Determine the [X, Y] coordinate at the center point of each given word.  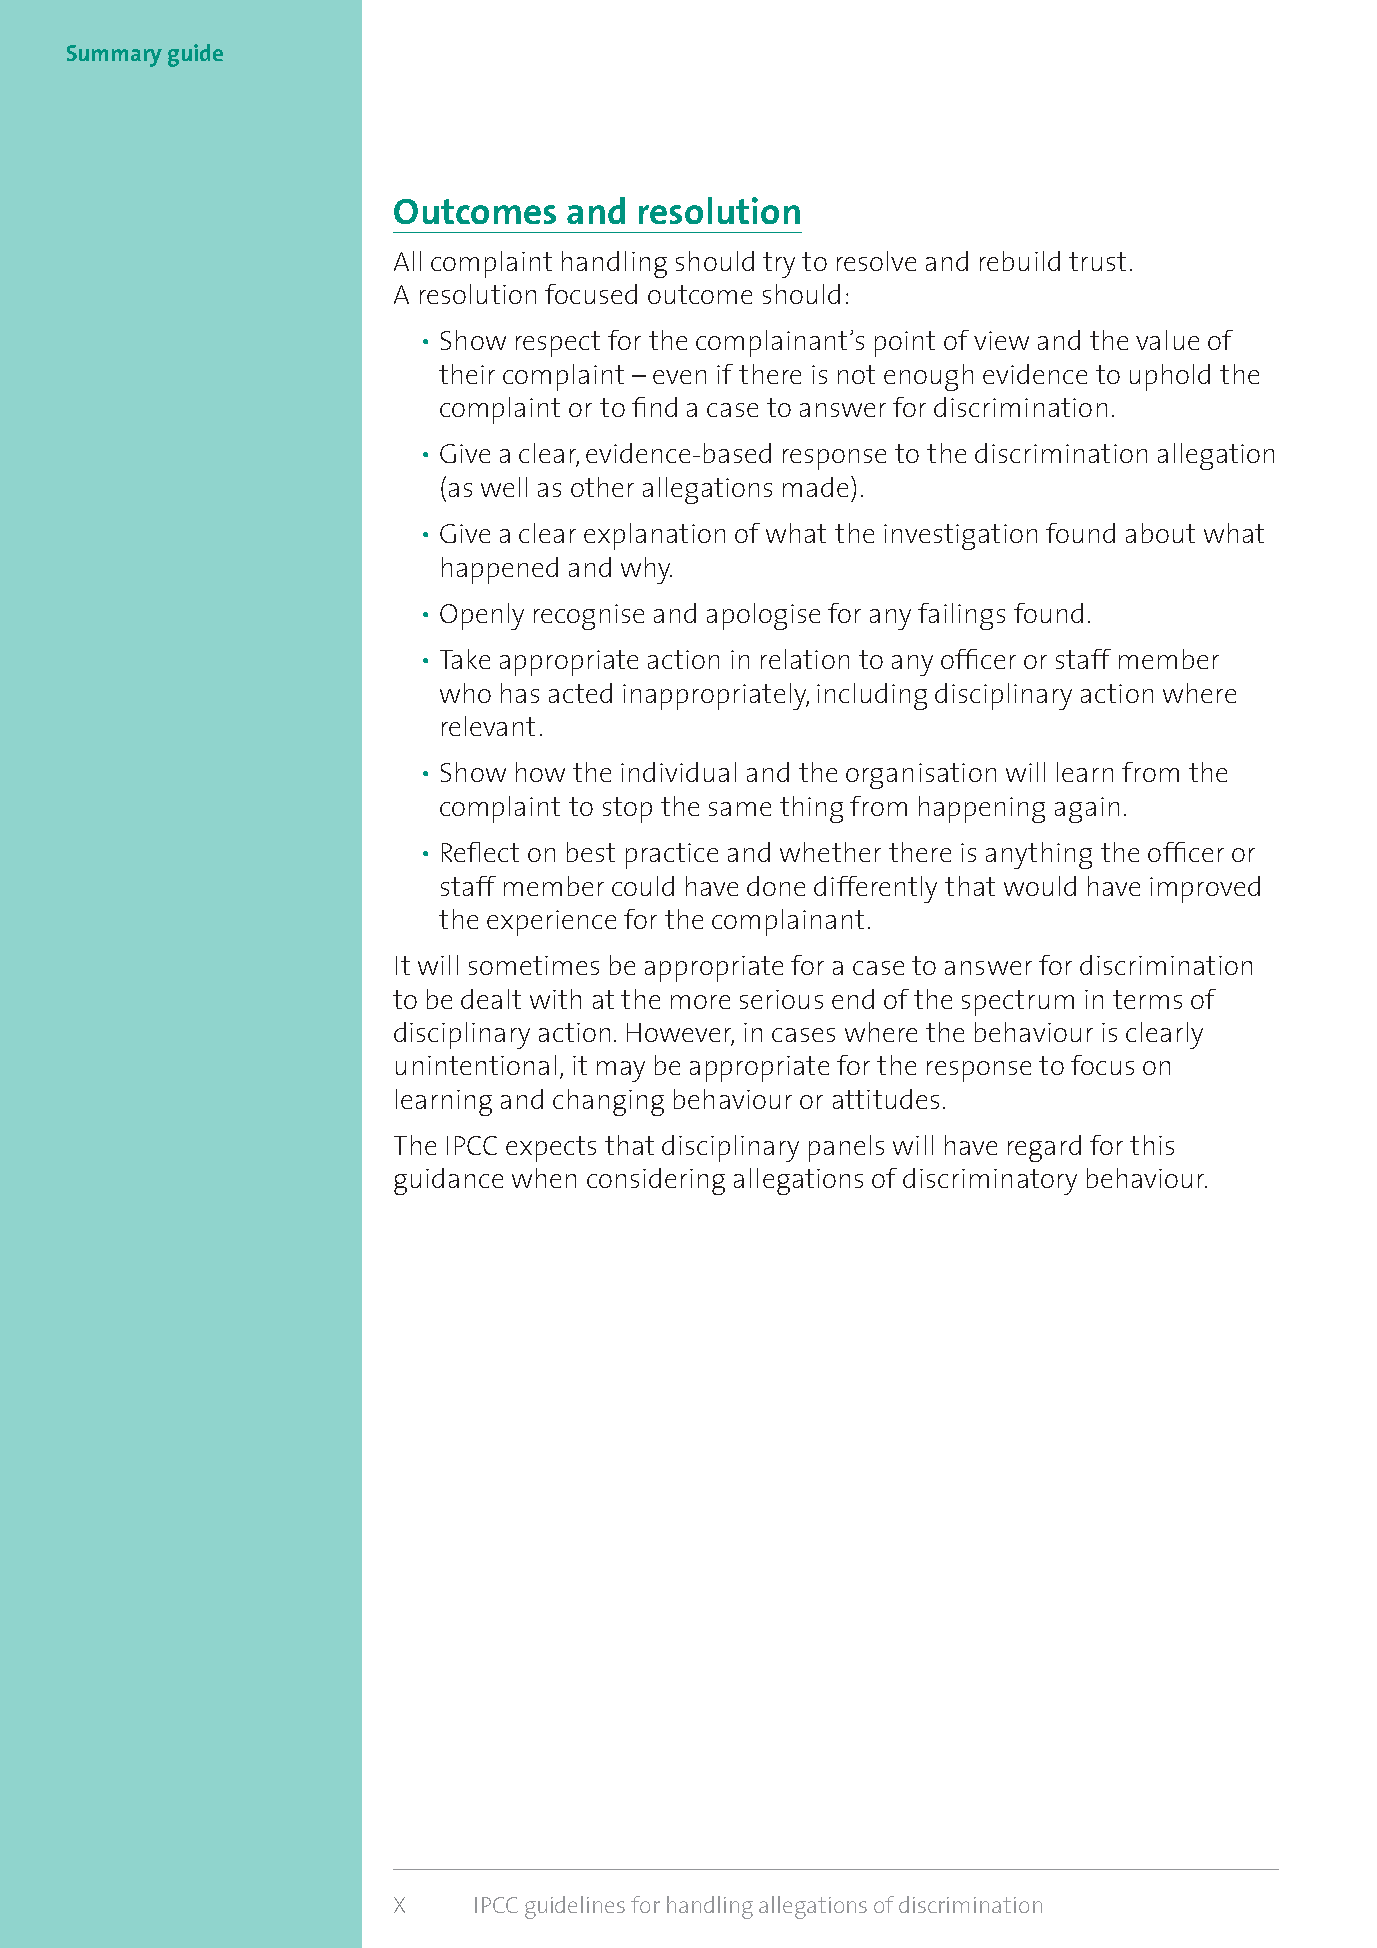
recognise [589, 617]
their [467, 374]
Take [465, 659]
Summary [114, 56]
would [1040, 886]
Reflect [480, 852]
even [679, 377]
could [643, 886]
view [1001, 340]
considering [656, 1181]
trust [1097, 261]
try [779, 265]
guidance [448, 1181]
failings [961, 616]
